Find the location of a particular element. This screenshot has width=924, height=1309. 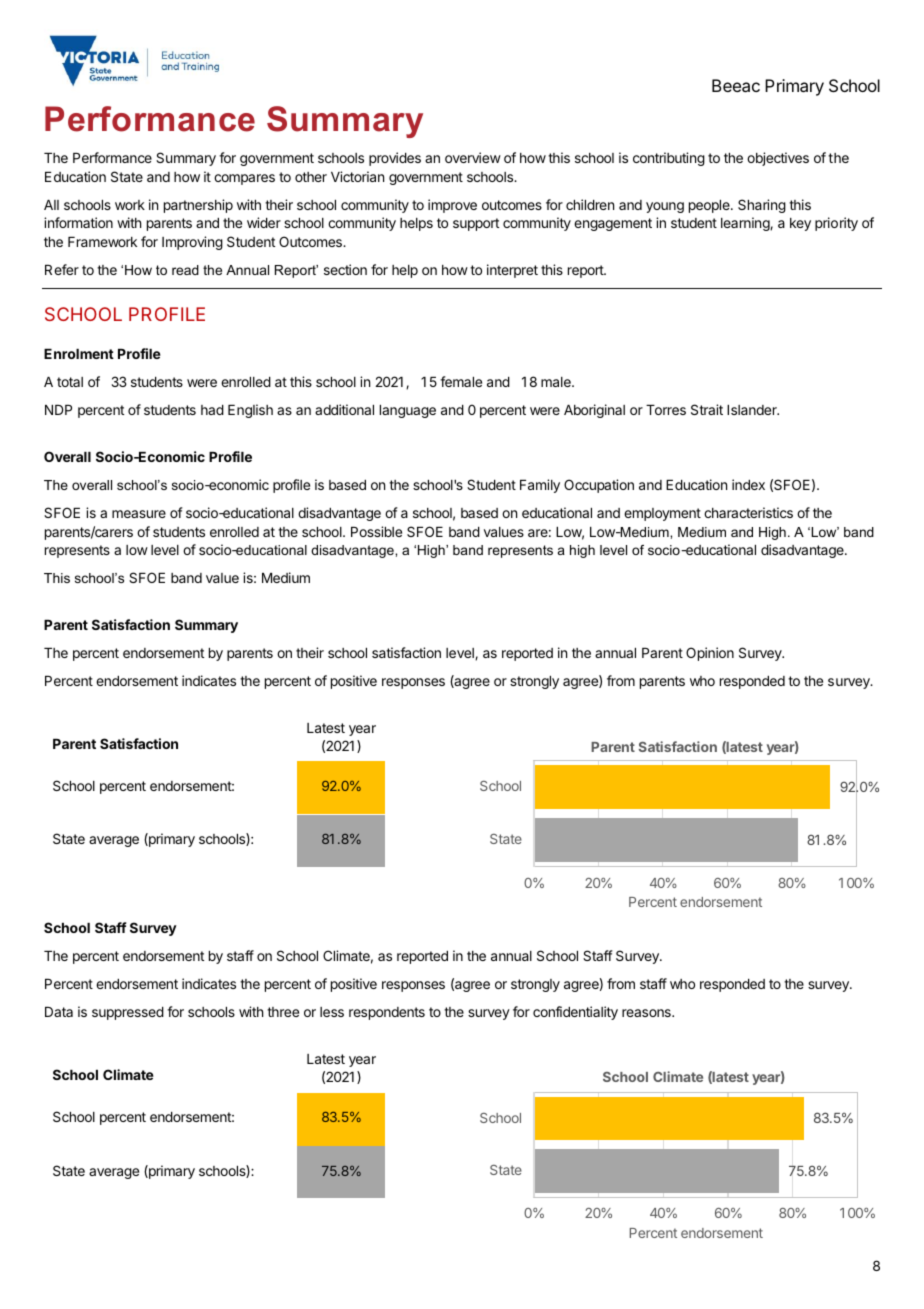

had is located at coordinates (212, 410).
